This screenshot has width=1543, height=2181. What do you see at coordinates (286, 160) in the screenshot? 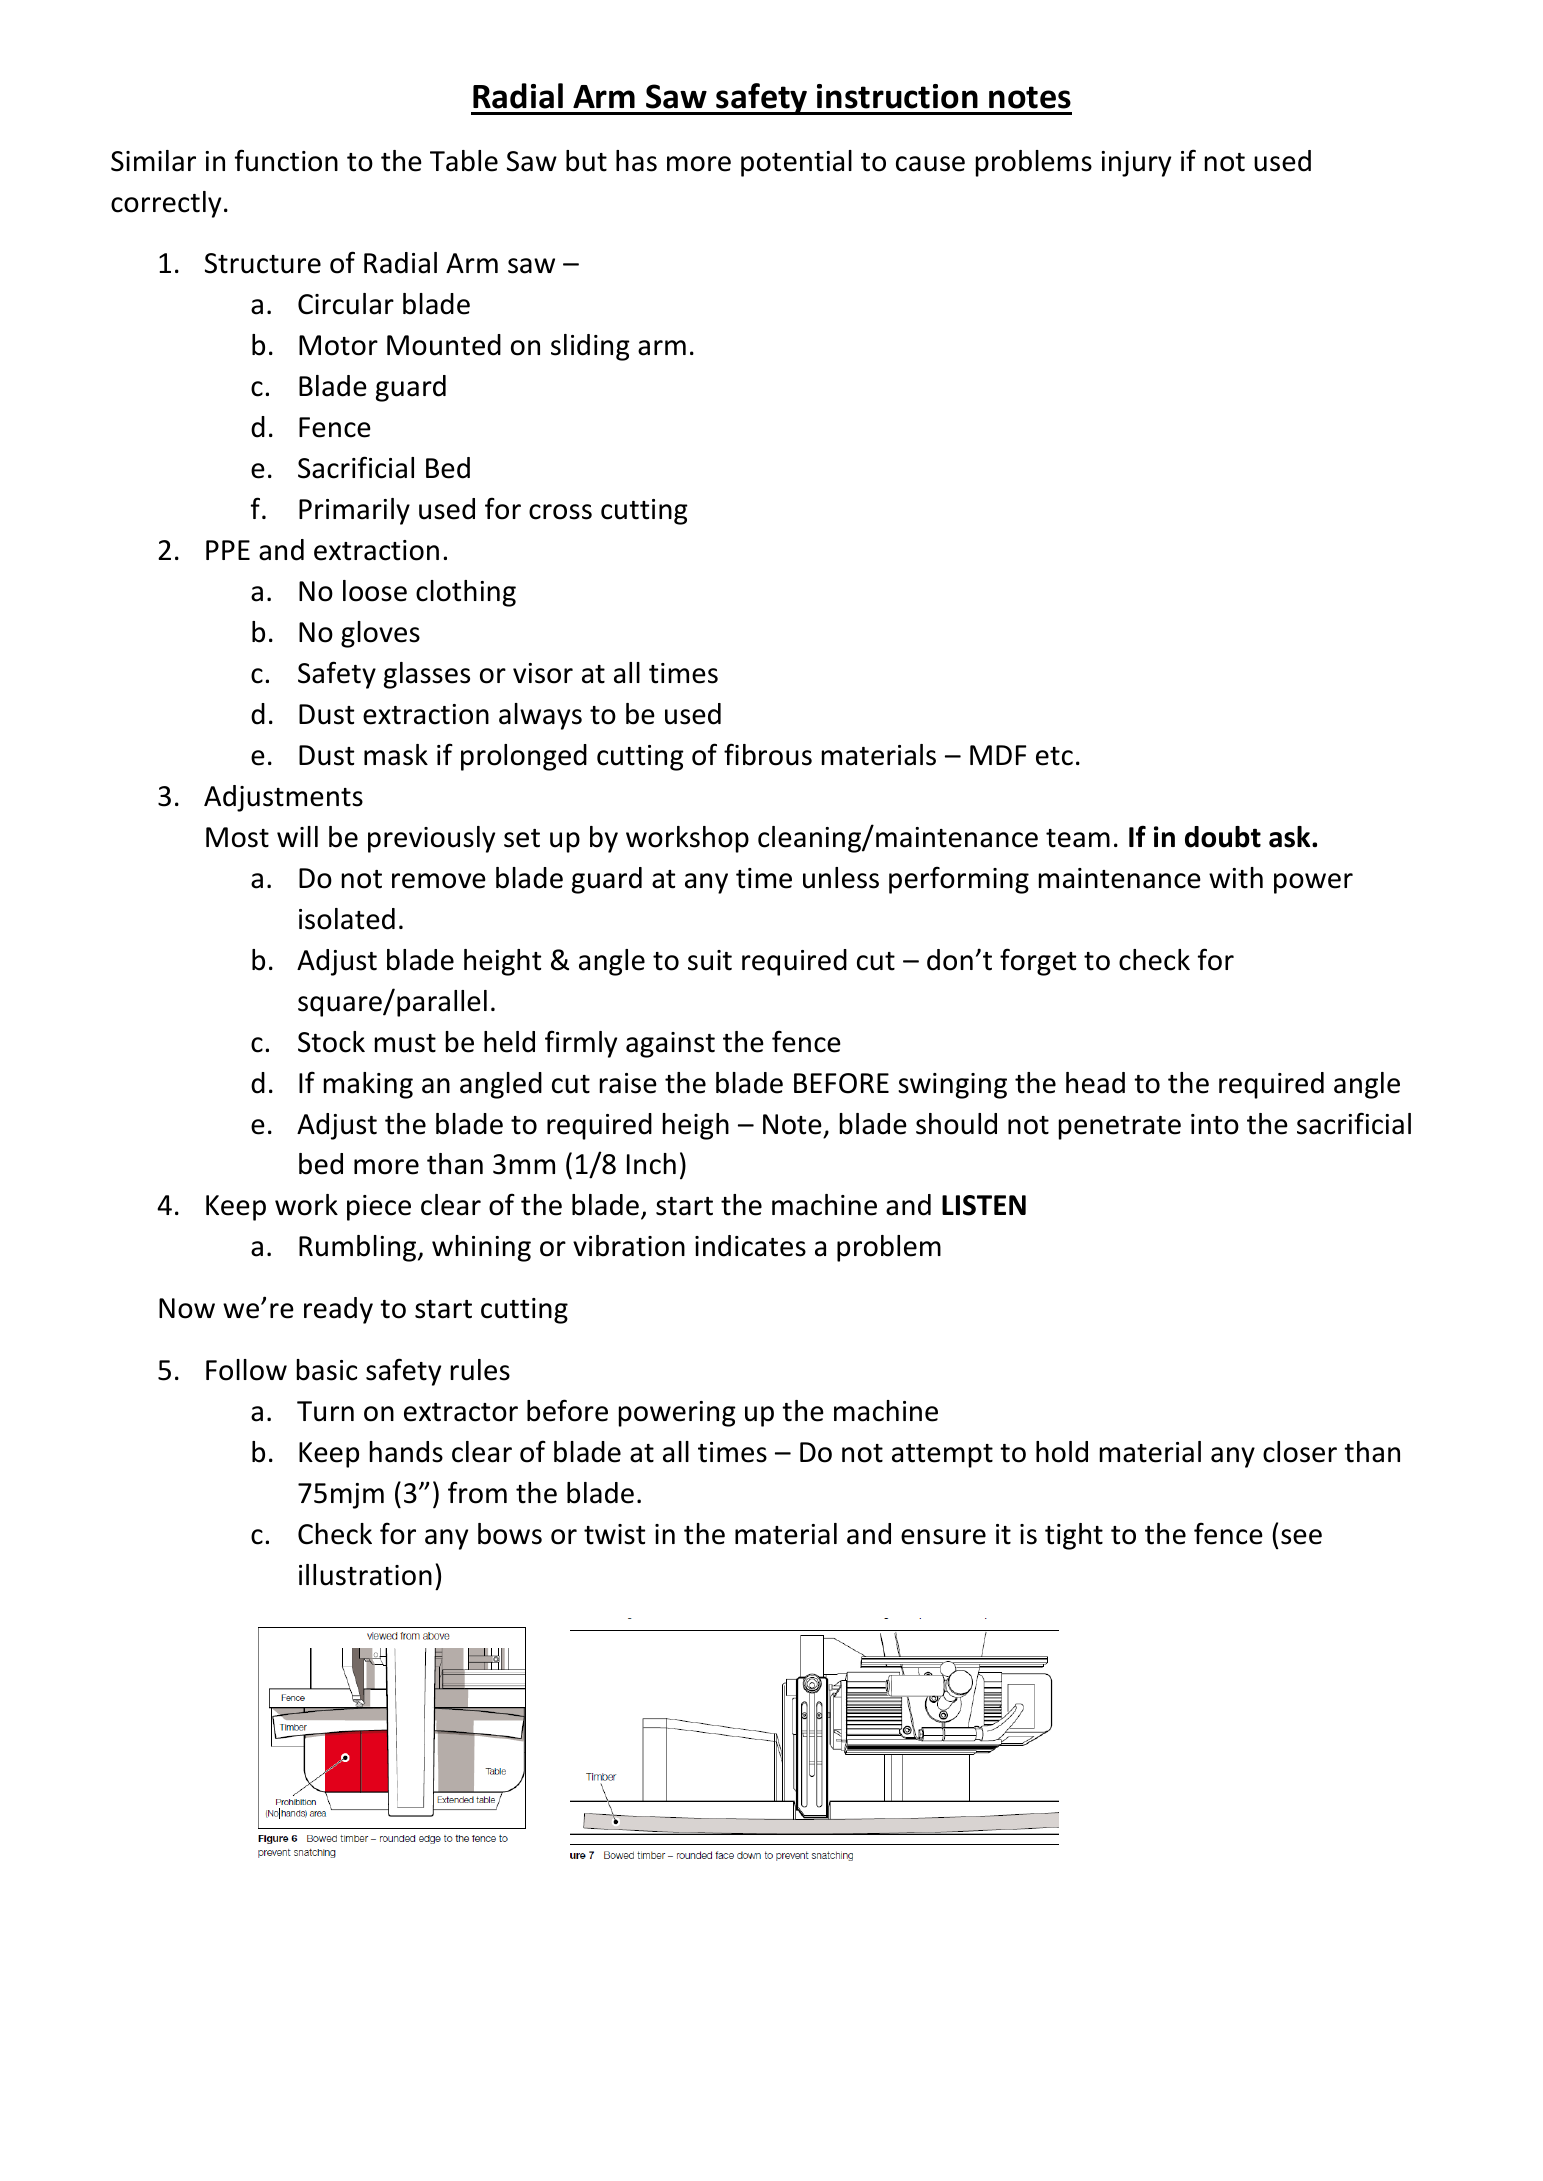
I see `function` at bounding box center [286, 160].
